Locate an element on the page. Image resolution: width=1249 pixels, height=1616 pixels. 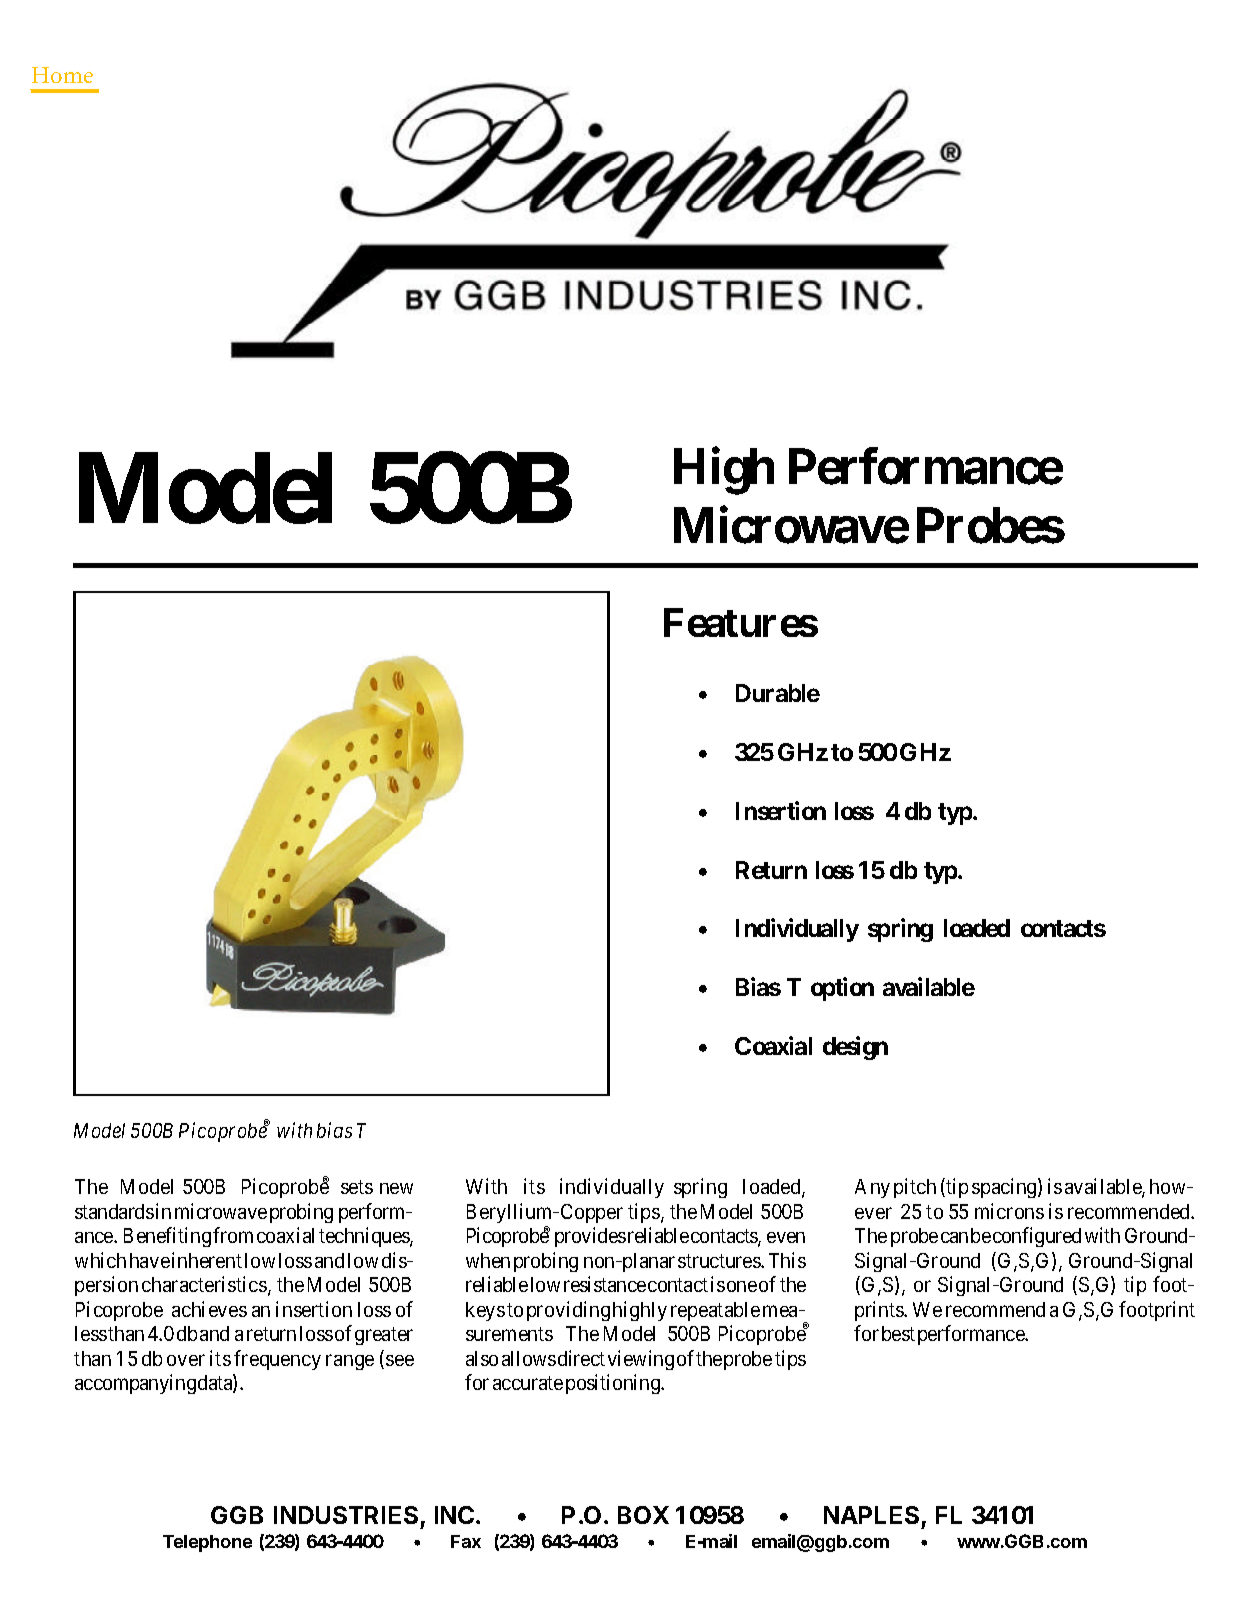
new is located at coordinates (396, 1188).
